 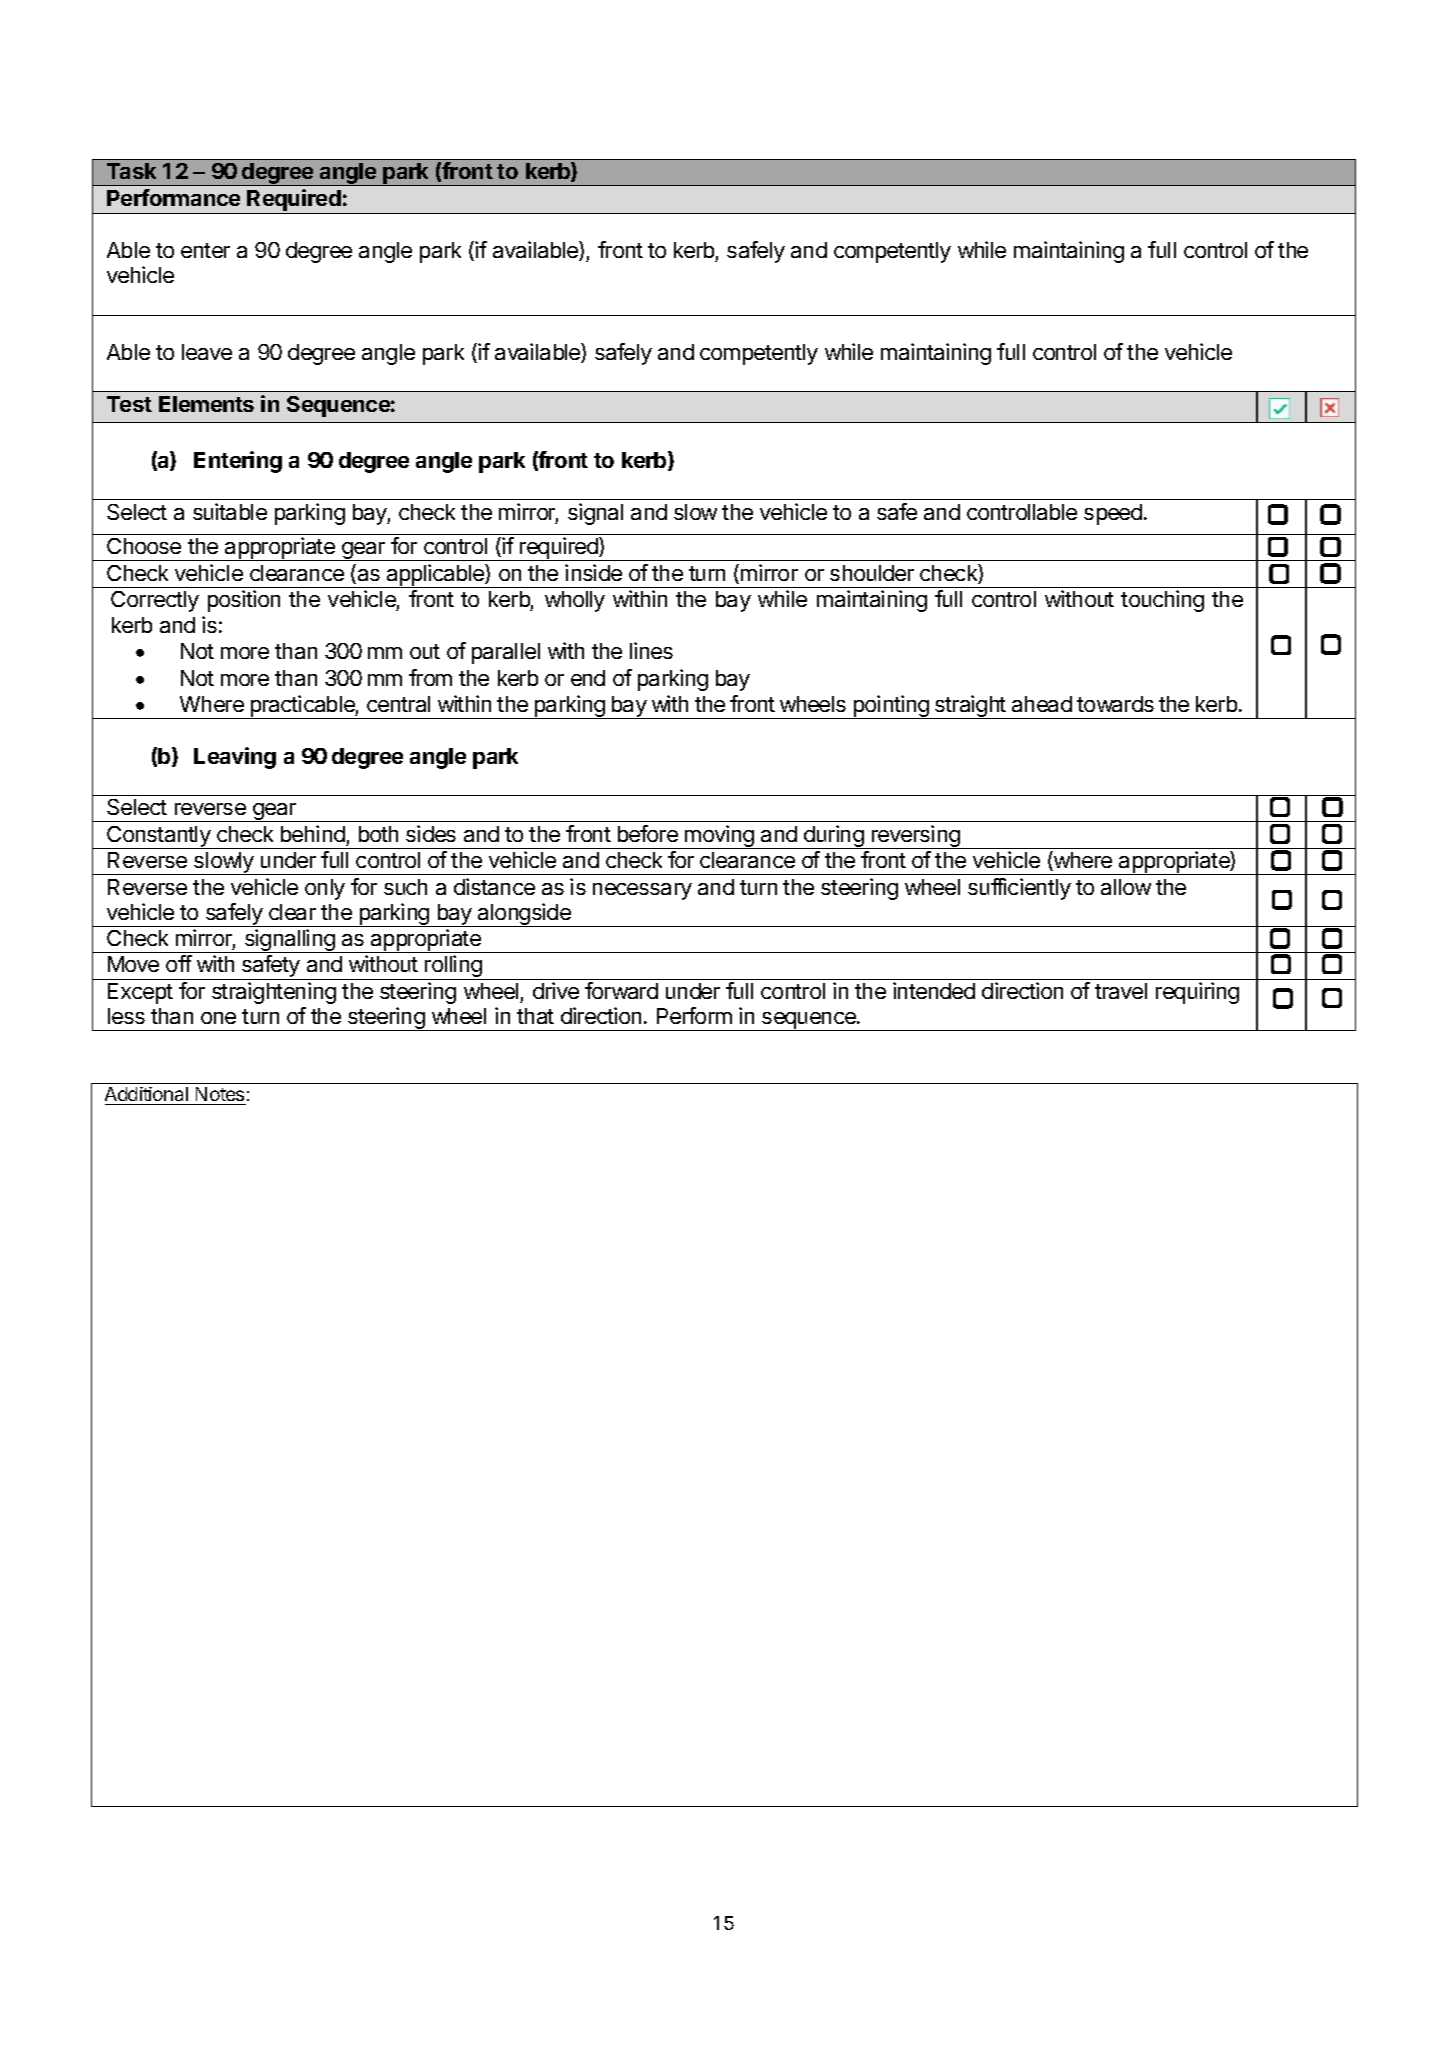 What do you see at coordinates (131, 171) in the screenshot?
I see `Task` at bounding box center [131, 171].
